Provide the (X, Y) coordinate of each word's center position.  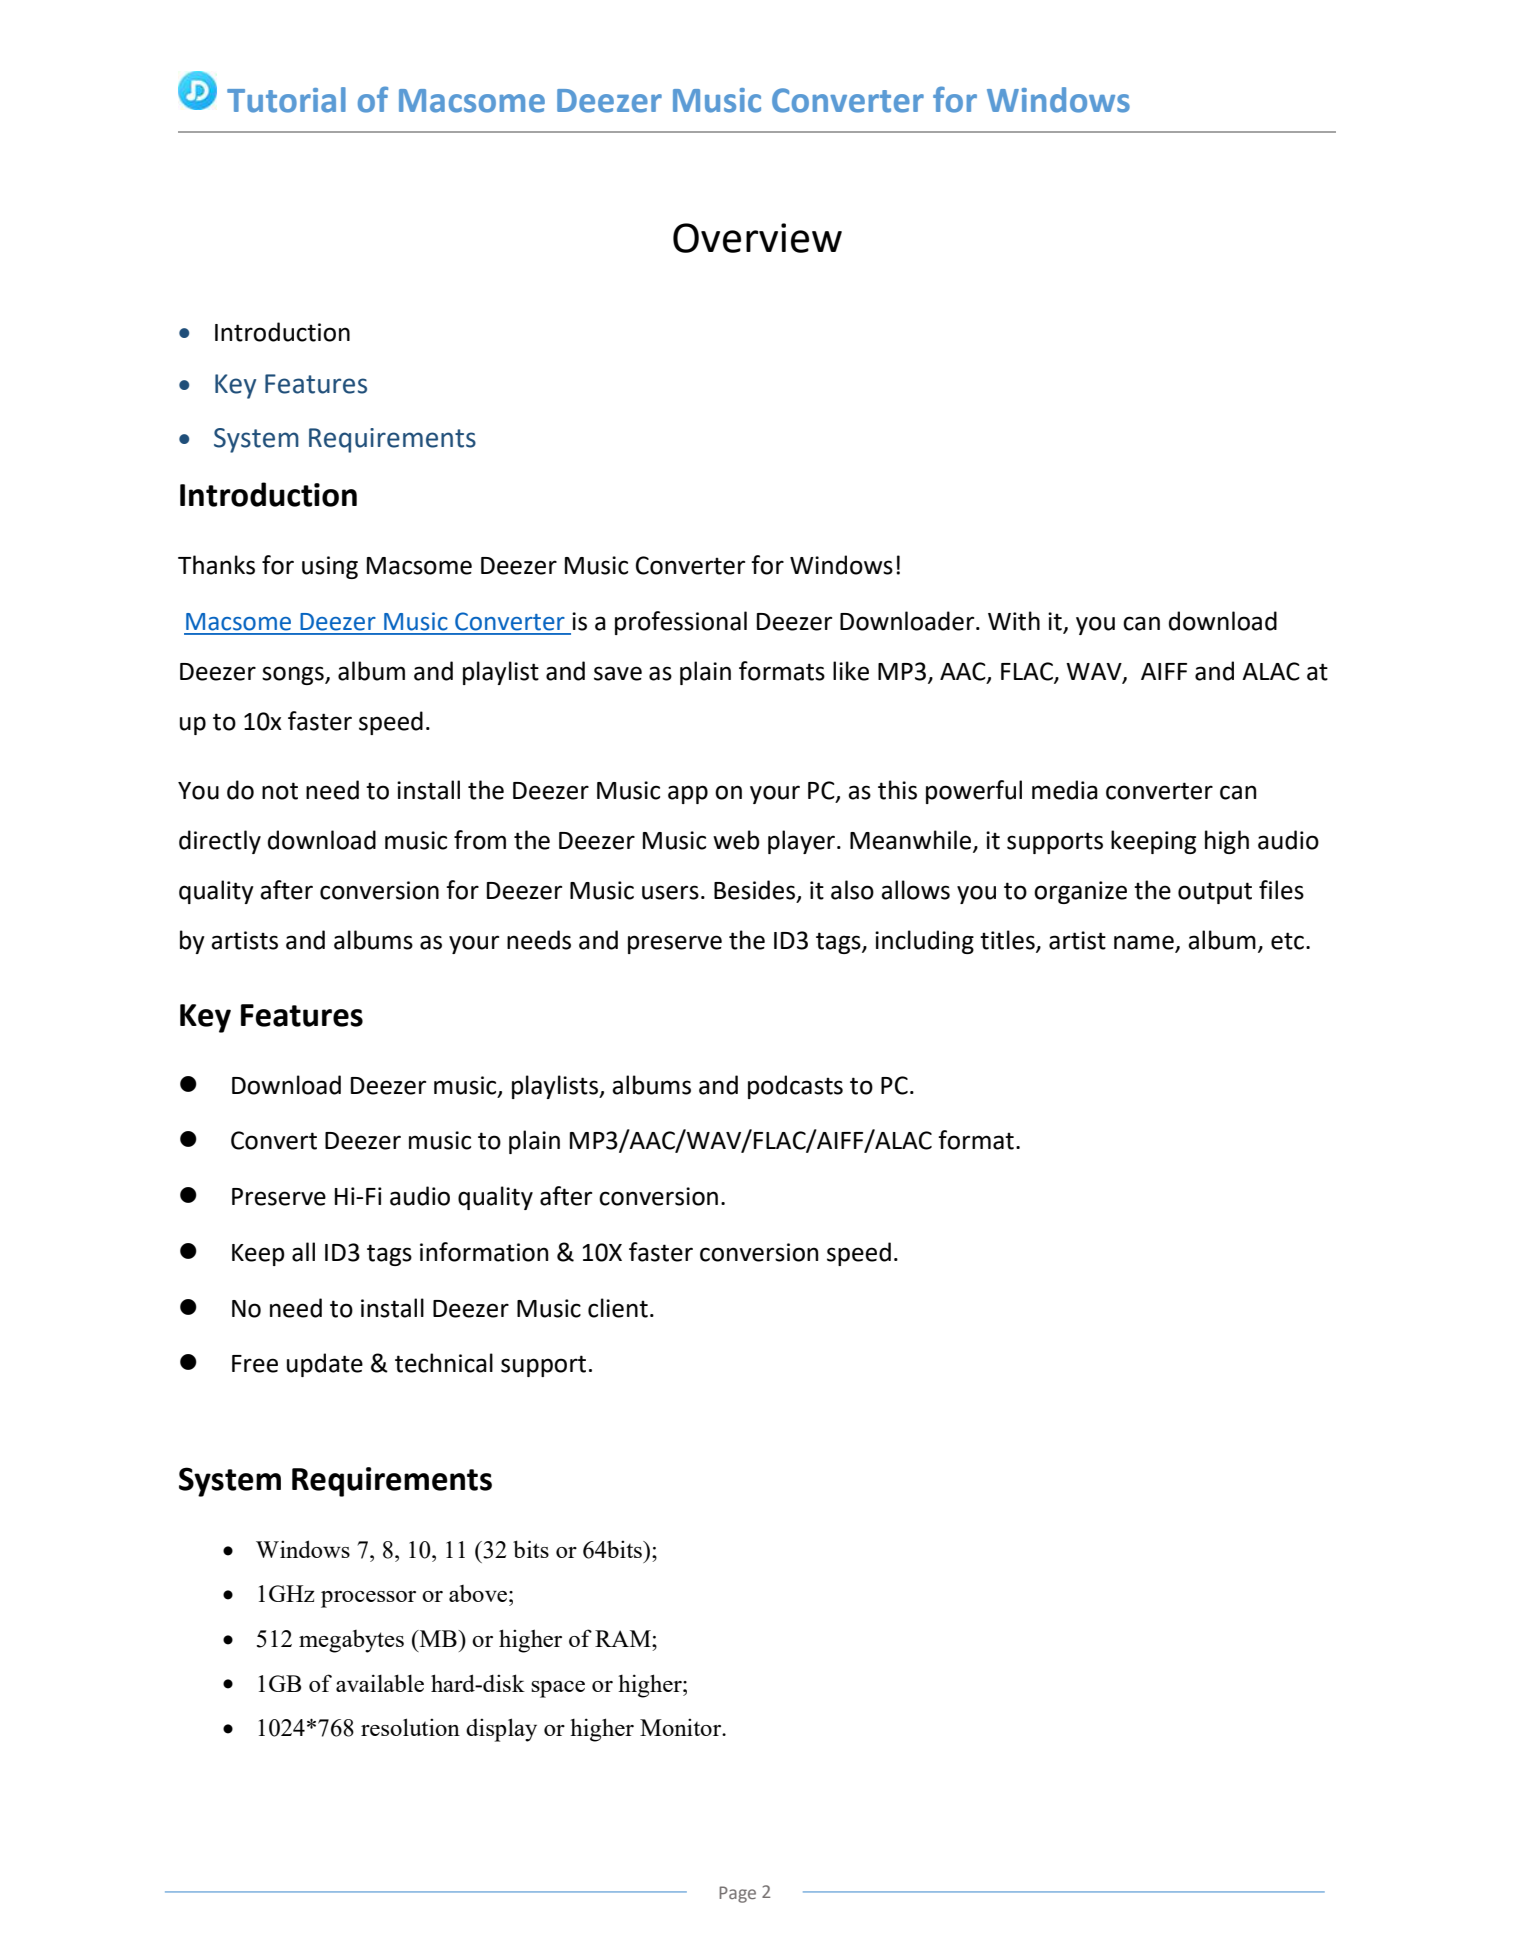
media (1065, 790)
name (1145, 943)
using (330, 567)
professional (681, 623)
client (618, 1308)
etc (1287, 941)
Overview (757, 238)
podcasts (795, 1087)
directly (220, 842)
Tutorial (286, 100)
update (325, 1365)
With (1014, 621)
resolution (410, 1727)
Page (737, 1894)
